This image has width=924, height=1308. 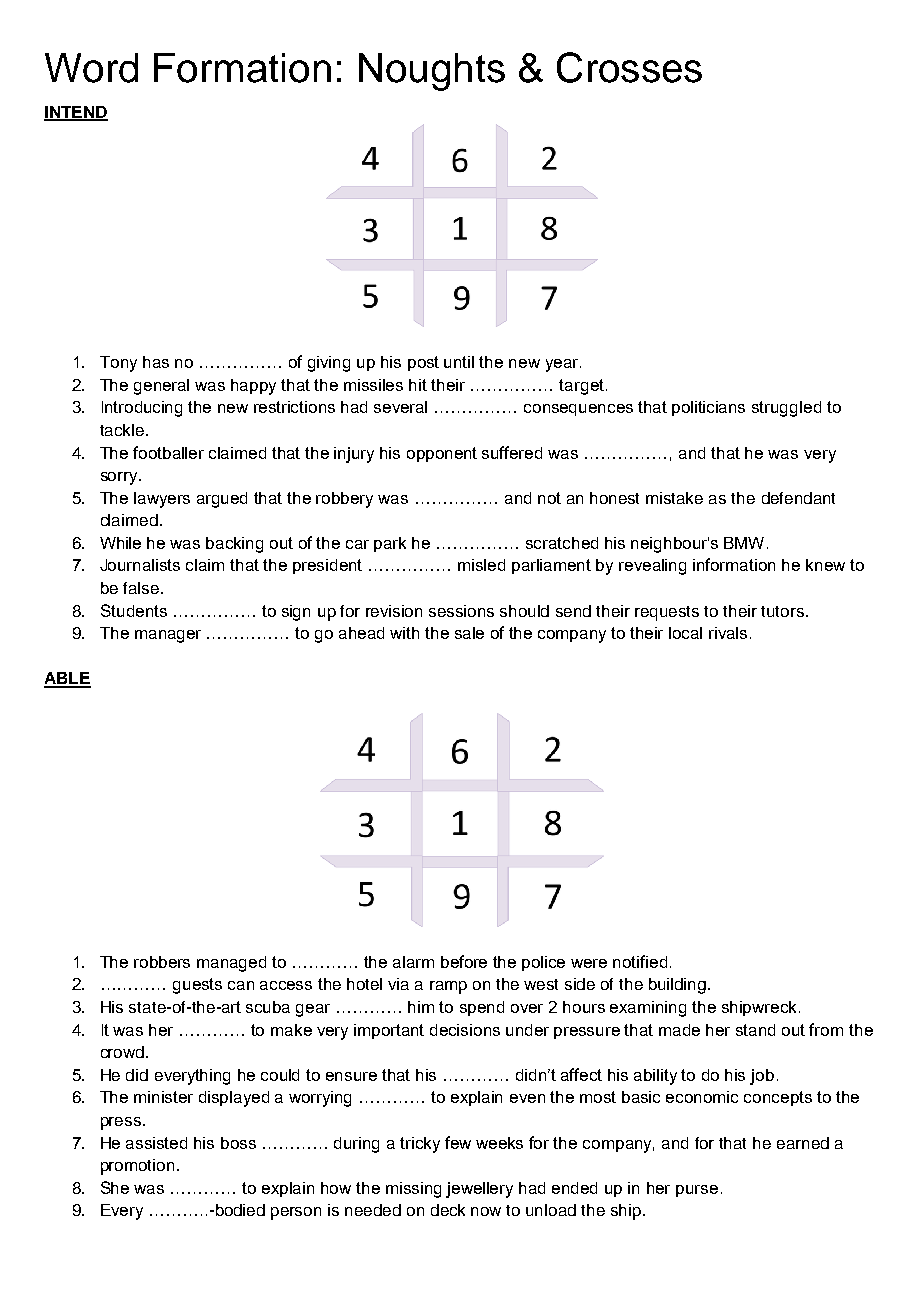 What do you see at coordinates (91, 68) in the image?
I see `Word` at bounding box center [91, 68].
